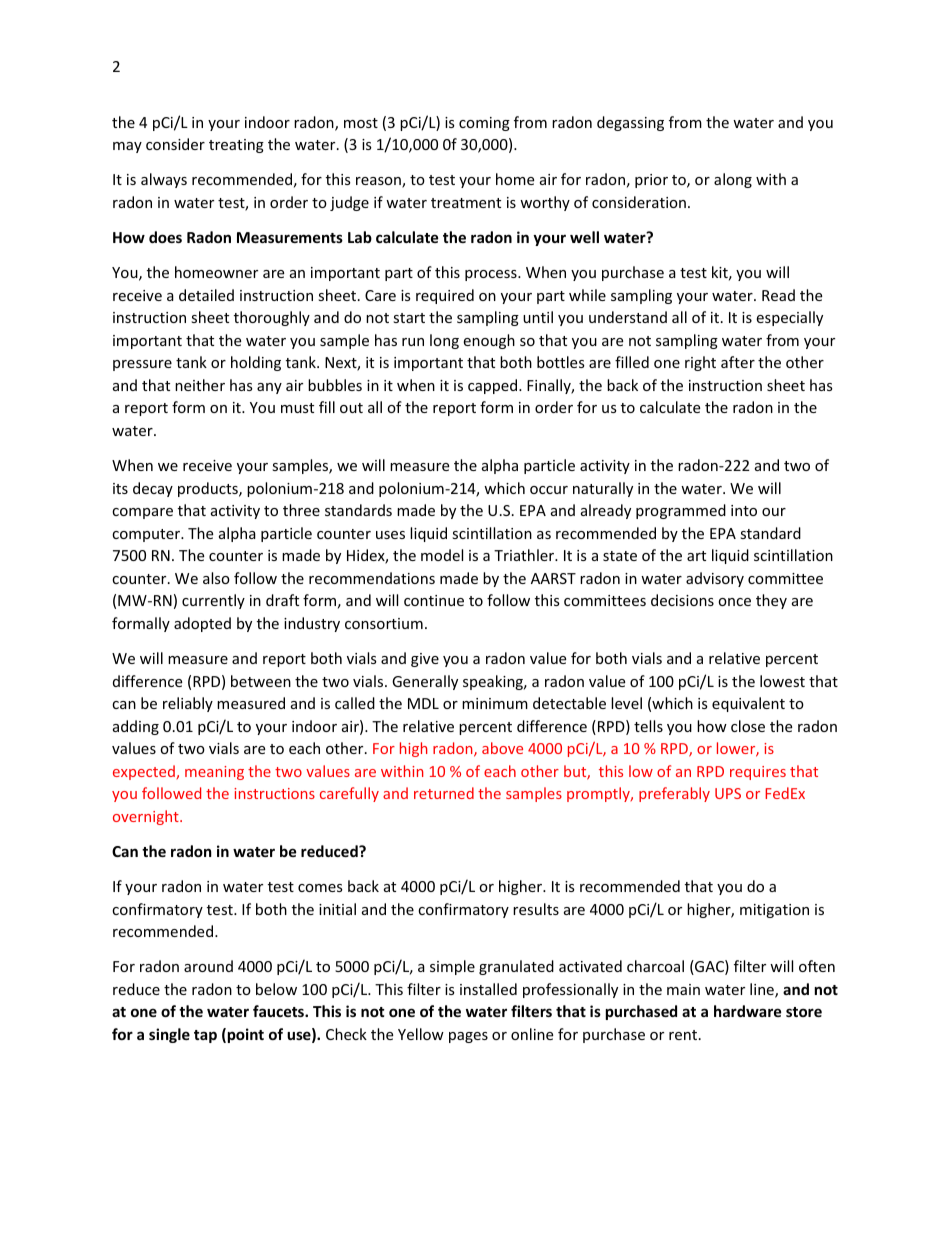 This screenshot has width=952, height=1233. Describe the element at coordinates (495, 703) in the screenshot. I see `minimum` at that location.
